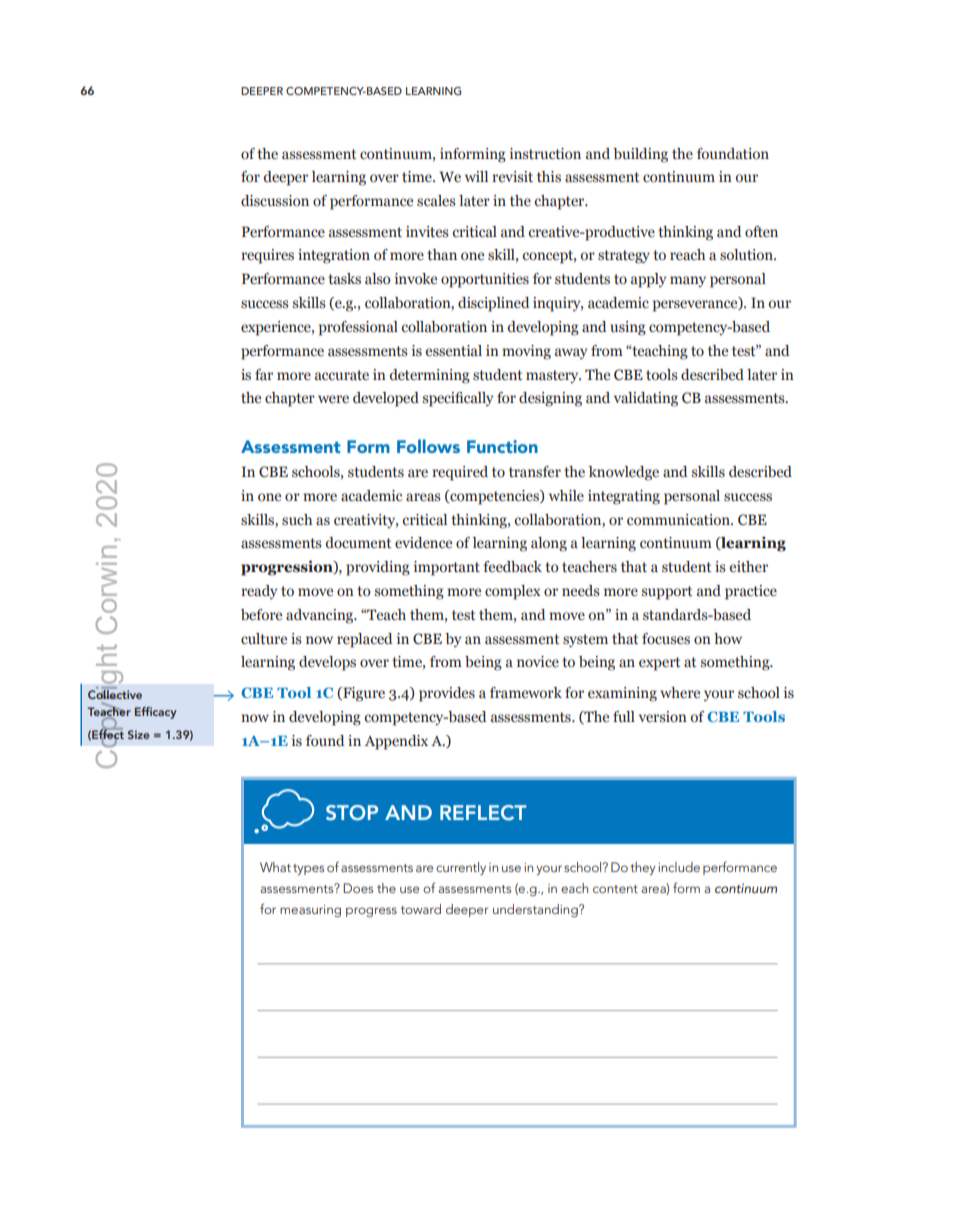  Describe the element at coordinates (275, 201) in the screenshot. I see `discussion` at that location.
